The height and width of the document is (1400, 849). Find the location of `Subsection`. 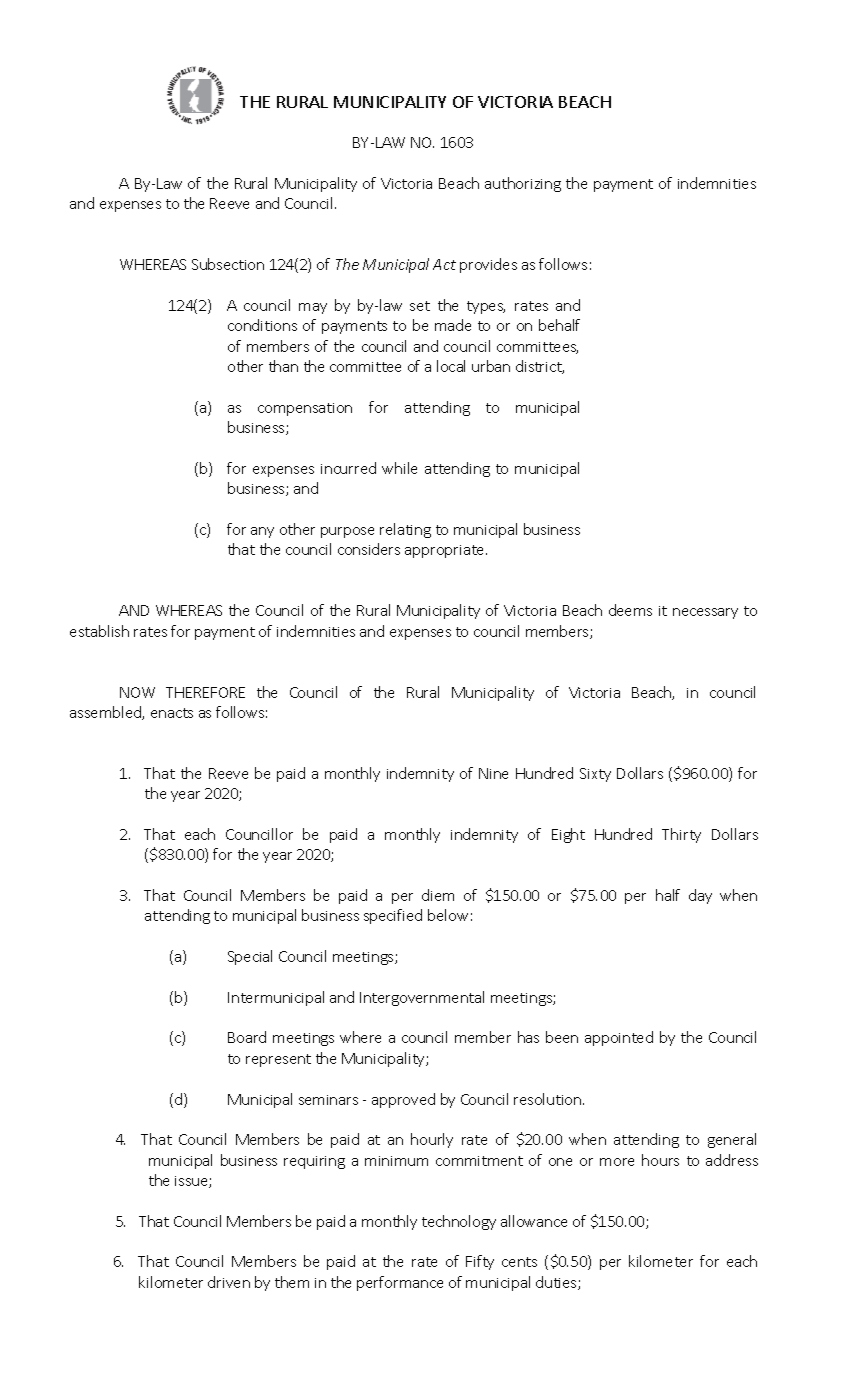

Subsection is located at coordinates (228, 264).
